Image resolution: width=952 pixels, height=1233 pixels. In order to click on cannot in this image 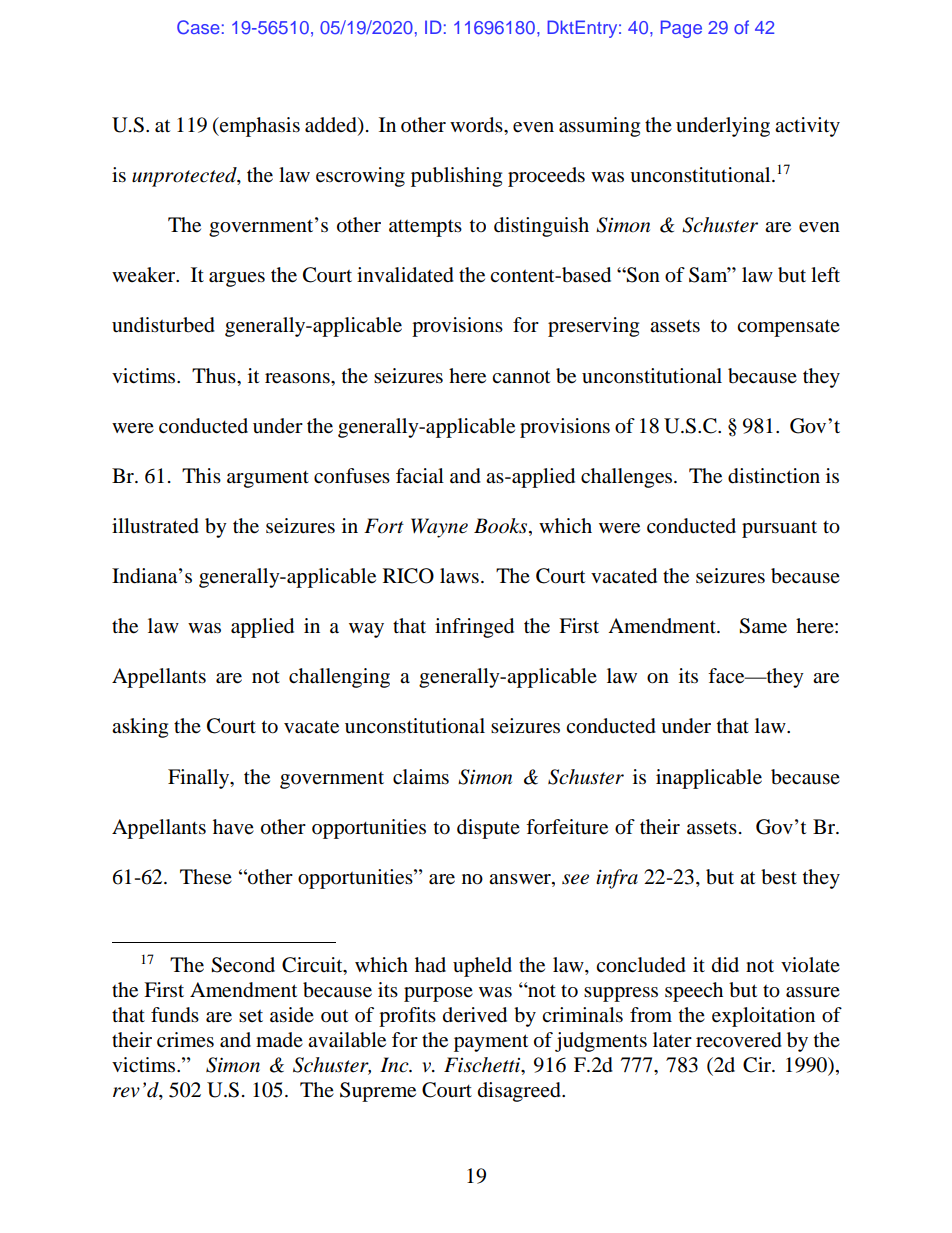, I will do `click(521, 377)`.
